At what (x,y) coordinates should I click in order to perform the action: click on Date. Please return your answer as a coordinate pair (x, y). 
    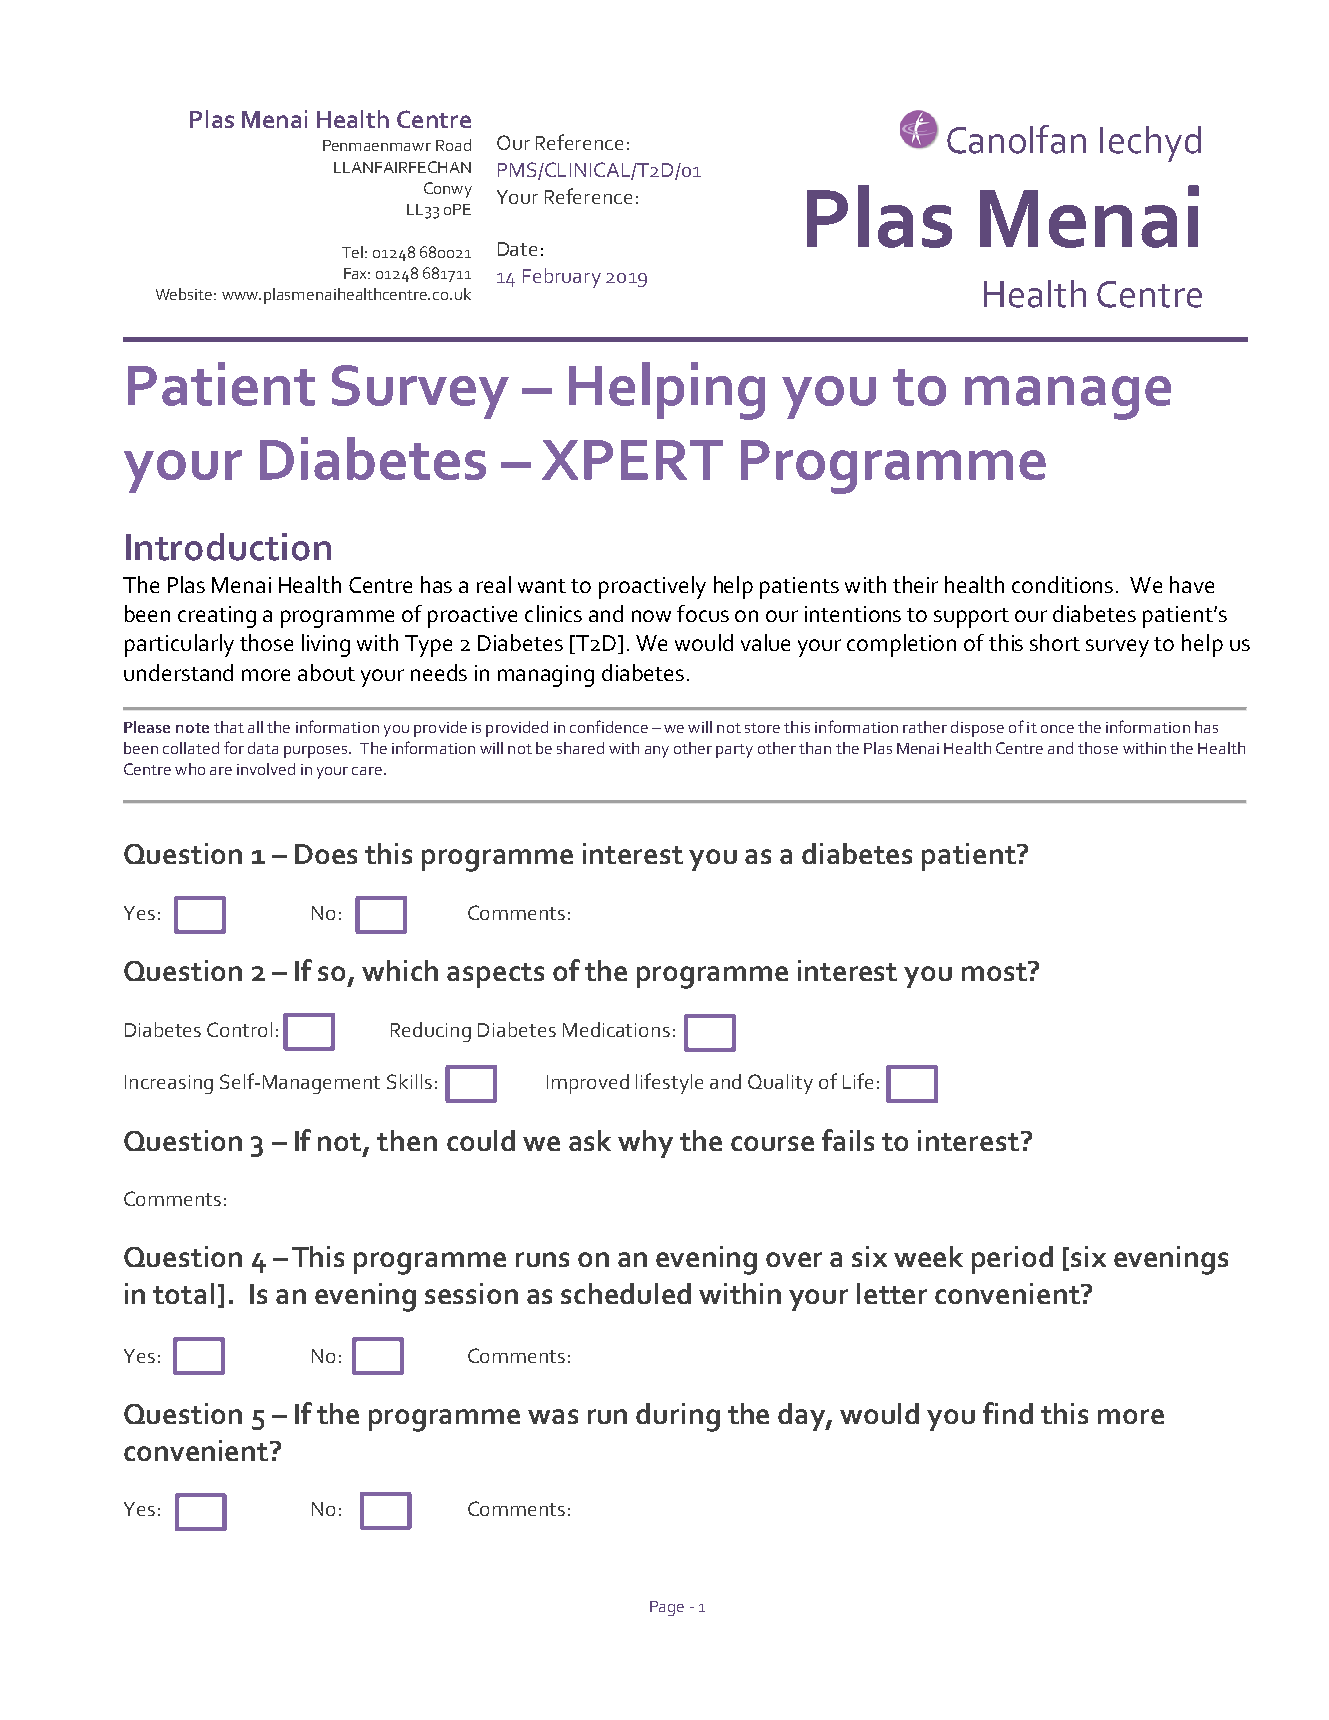
    Looking at the image, I should click on (517, 249).
